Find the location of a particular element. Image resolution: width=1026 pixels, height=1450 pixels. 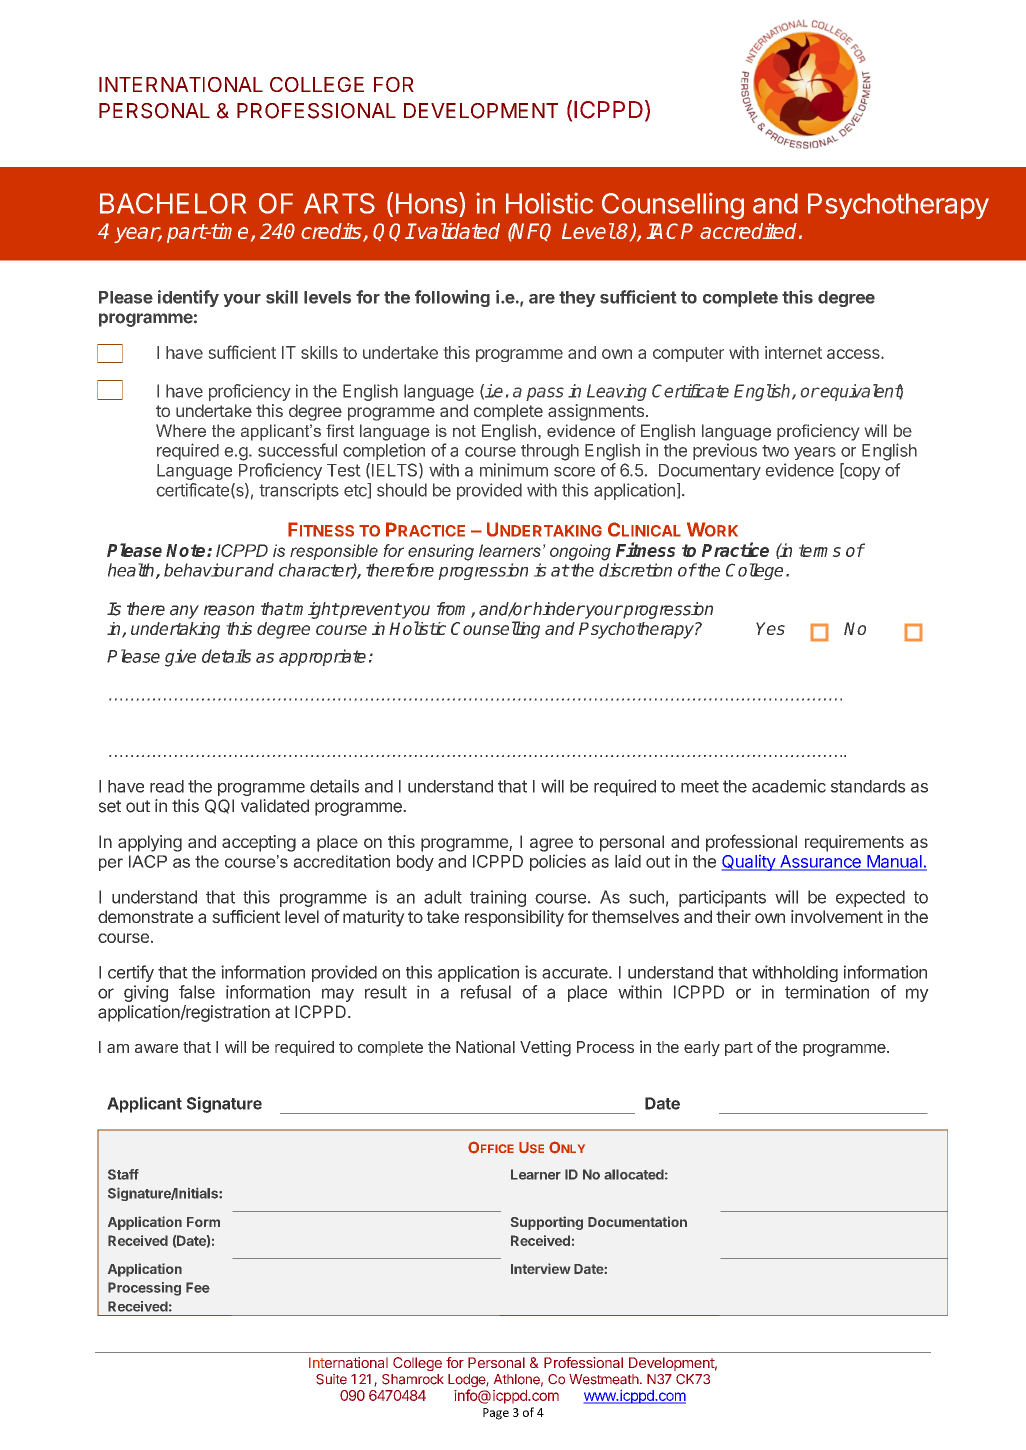

read is located at coordinates (167, 786).
